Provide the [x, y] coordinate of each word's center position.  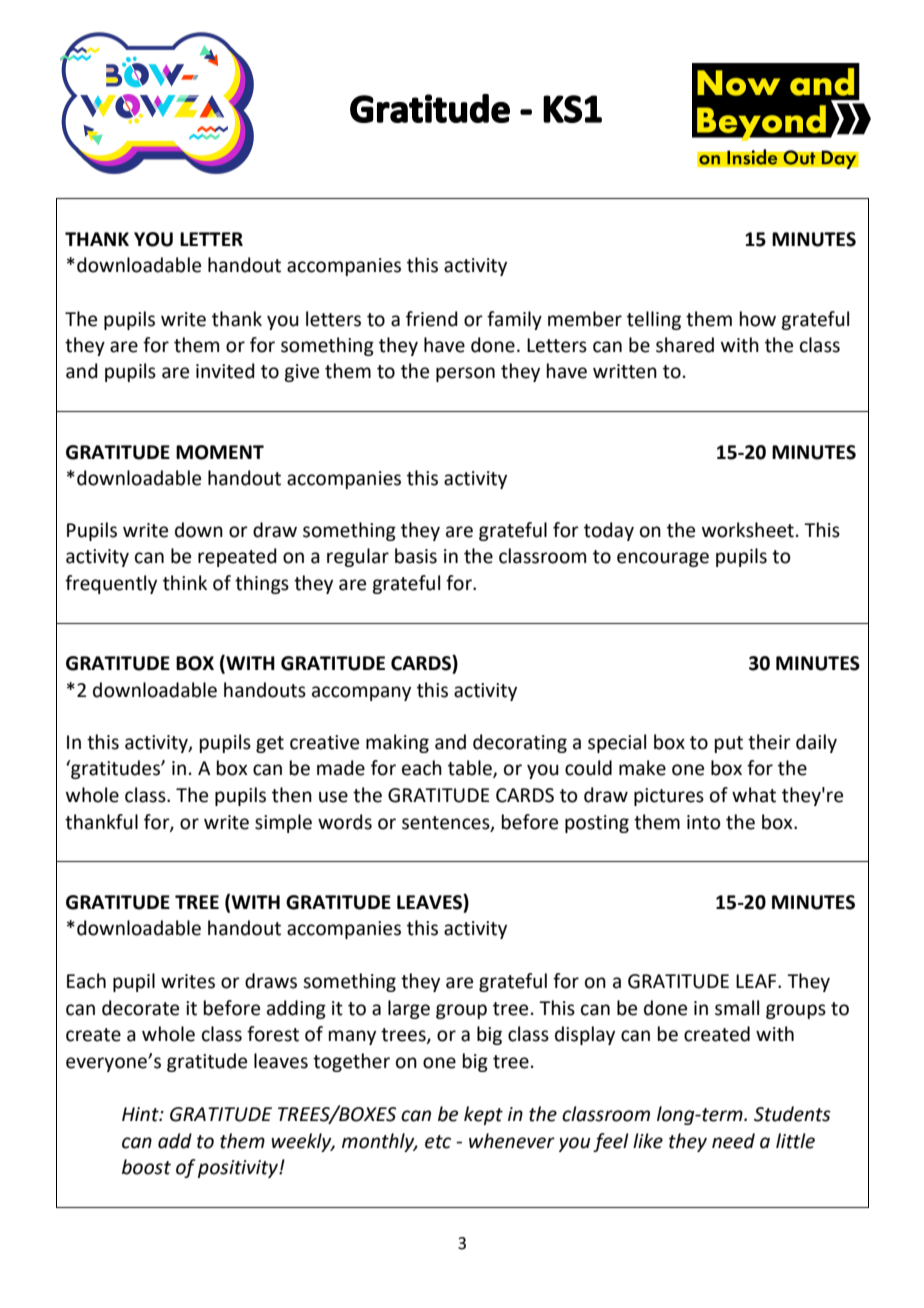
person [465, 374]
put [729, 744]
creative [324, 742]
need [733, 1141]
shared [685, 345]
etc [438, 1142]
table [471, 769]
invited [225, 371]
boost [146, 1167]
